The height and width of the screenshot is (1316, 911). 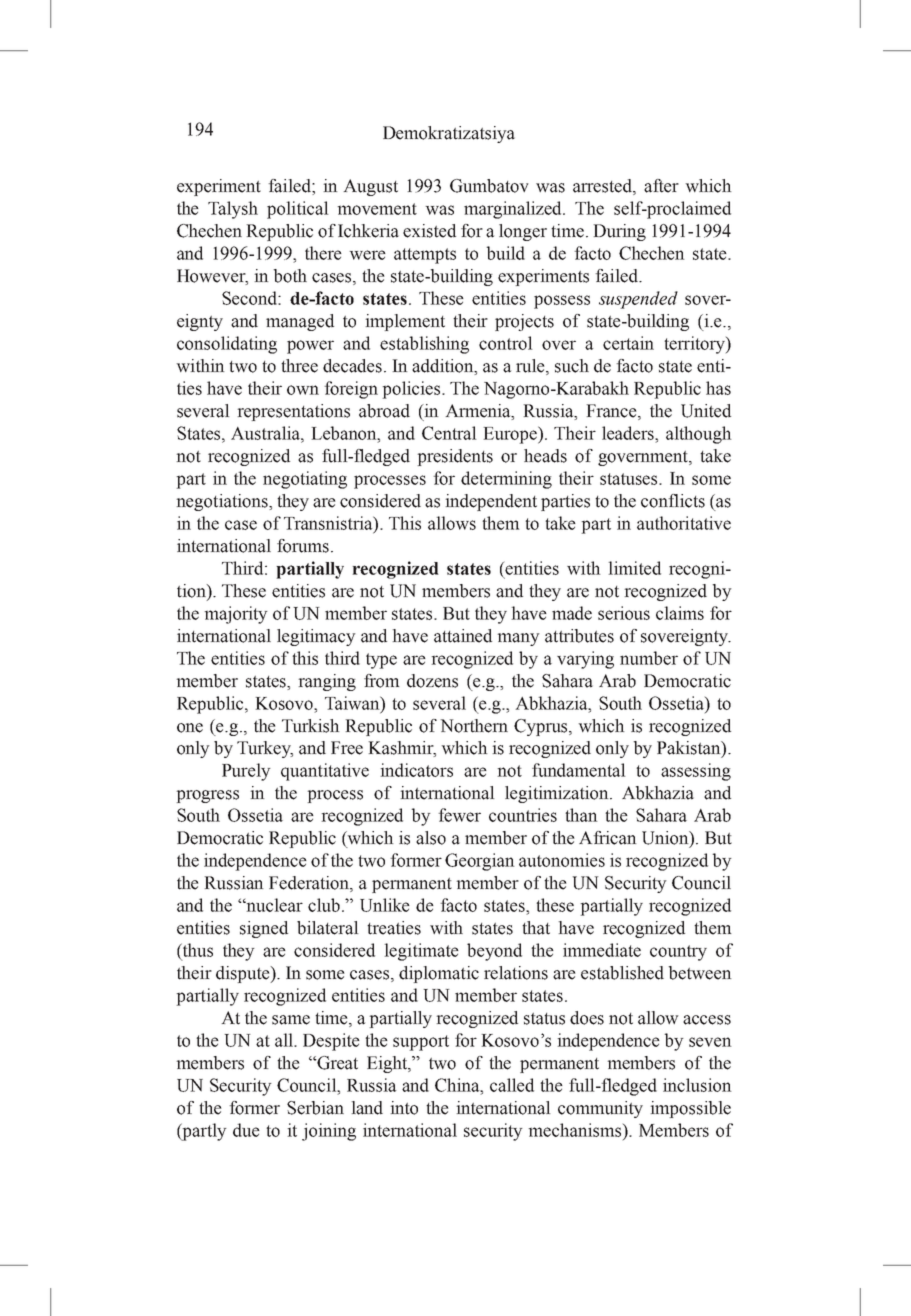 What do you see at coordinates (246, 1130) in the screenshot?
I see `due` at bounding box center [246, 1130].
